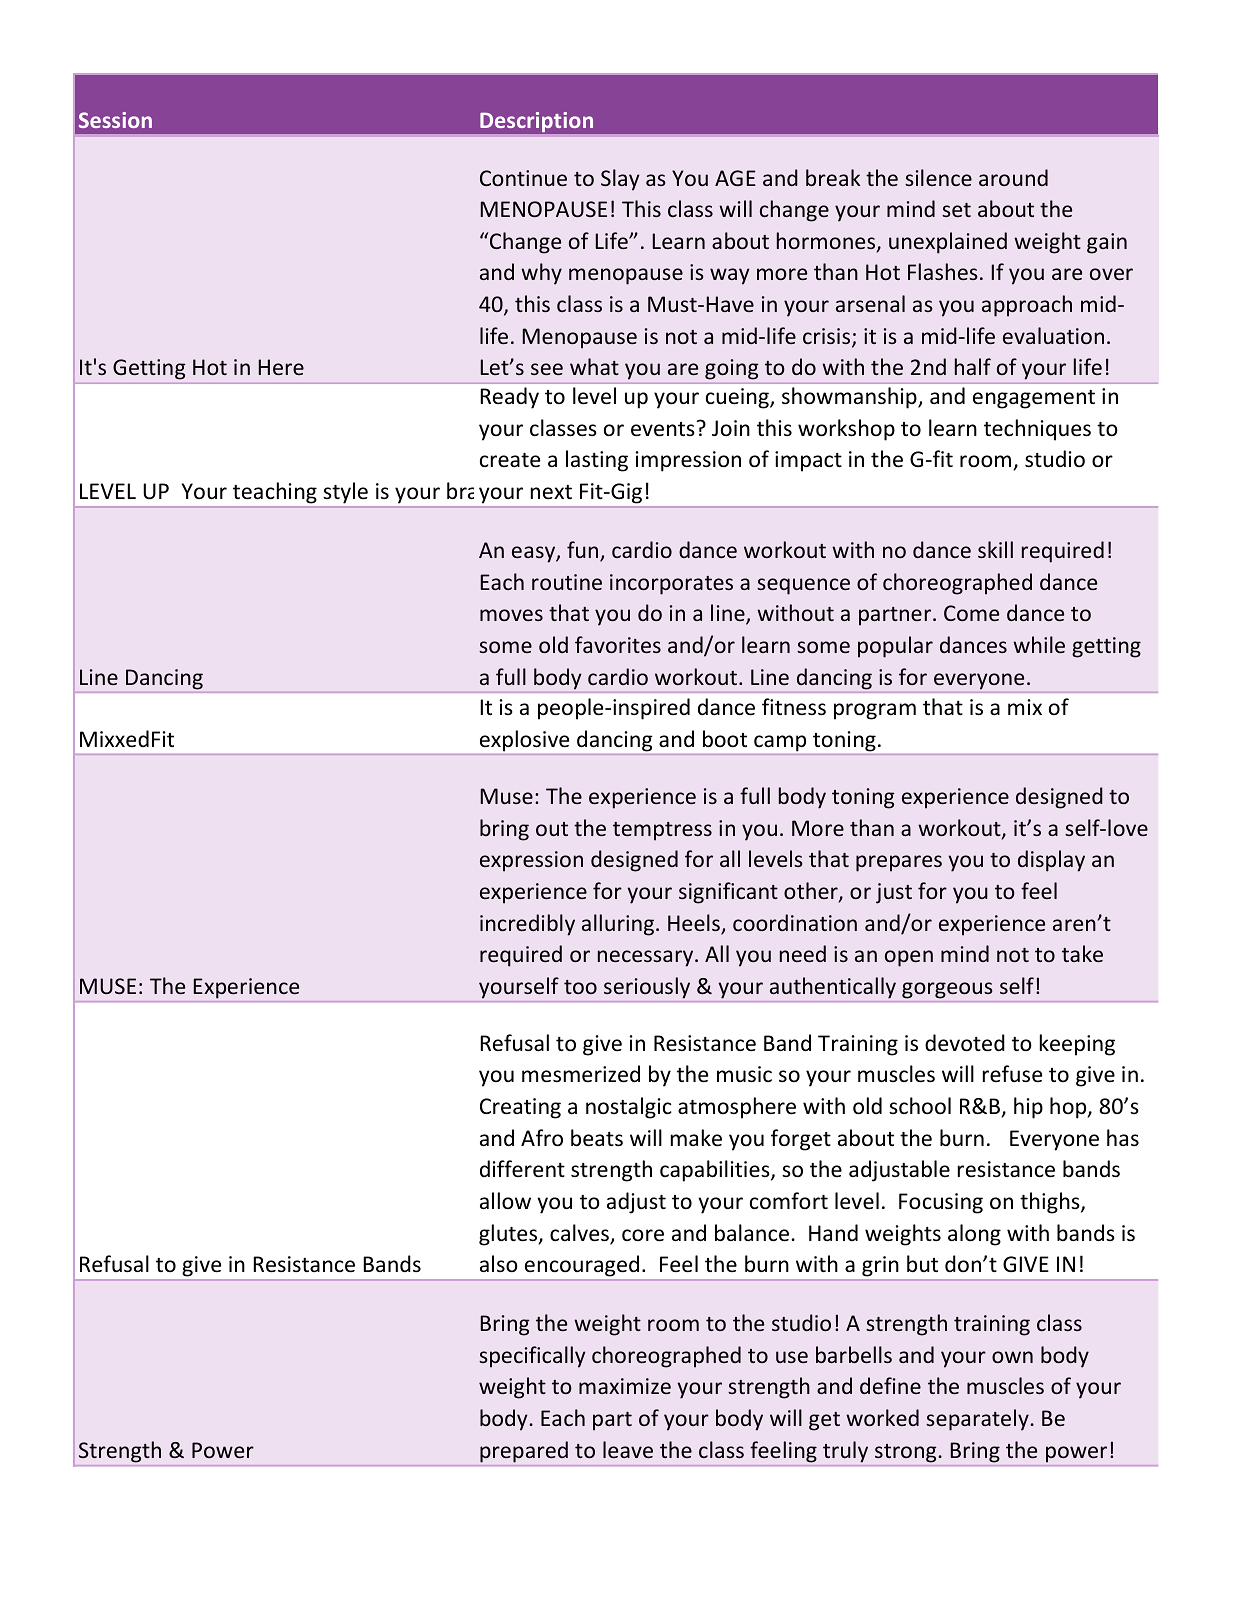  What do you see at coordinates (977, 1420) in the page?
I see `separately` at bounding box center [977, 1420].
